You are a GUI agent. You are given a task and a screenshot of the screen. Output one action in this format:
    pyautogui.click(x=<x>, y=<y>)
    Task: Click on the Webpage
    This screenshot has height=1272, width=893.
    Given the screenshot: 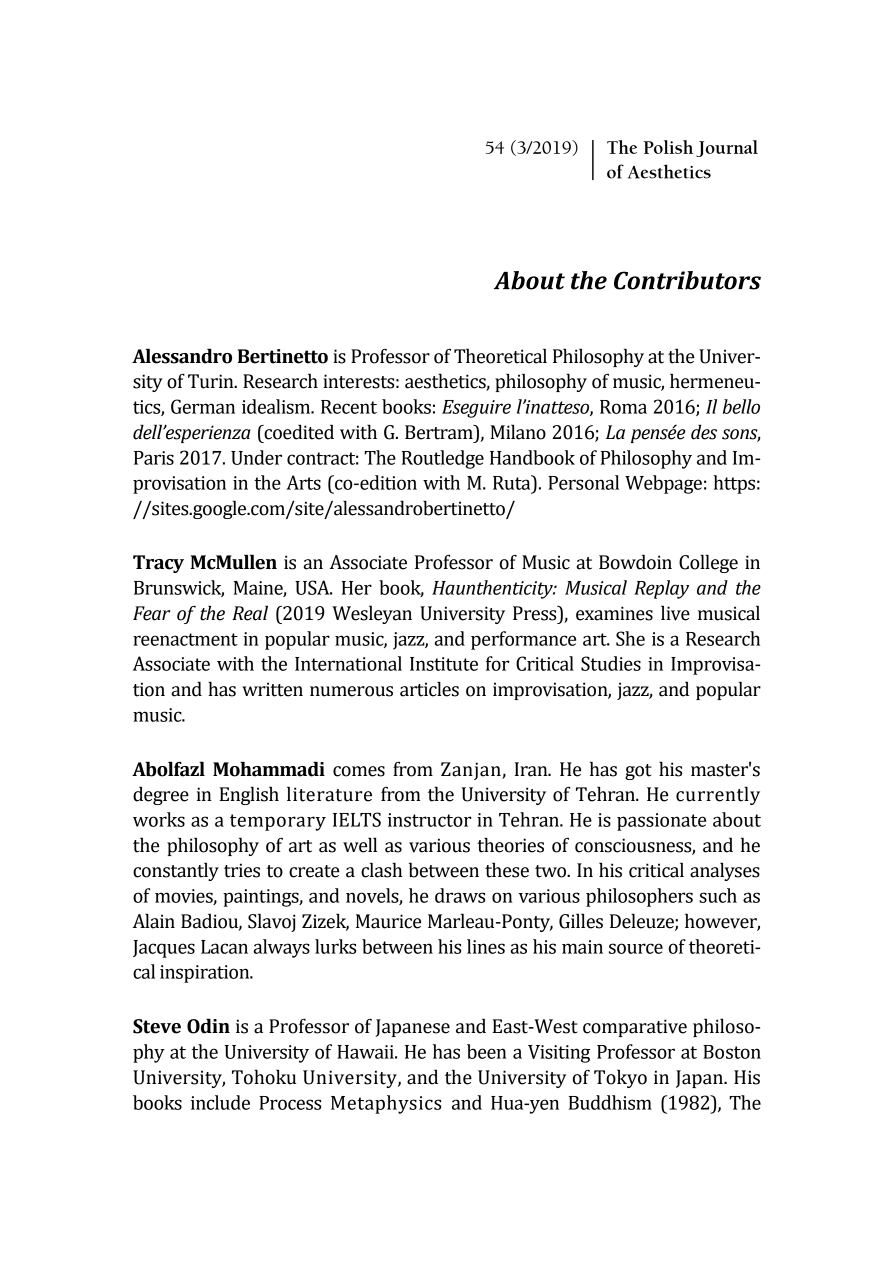 What is the action you would take?
    pyautogui.click(x=663, y=484)
